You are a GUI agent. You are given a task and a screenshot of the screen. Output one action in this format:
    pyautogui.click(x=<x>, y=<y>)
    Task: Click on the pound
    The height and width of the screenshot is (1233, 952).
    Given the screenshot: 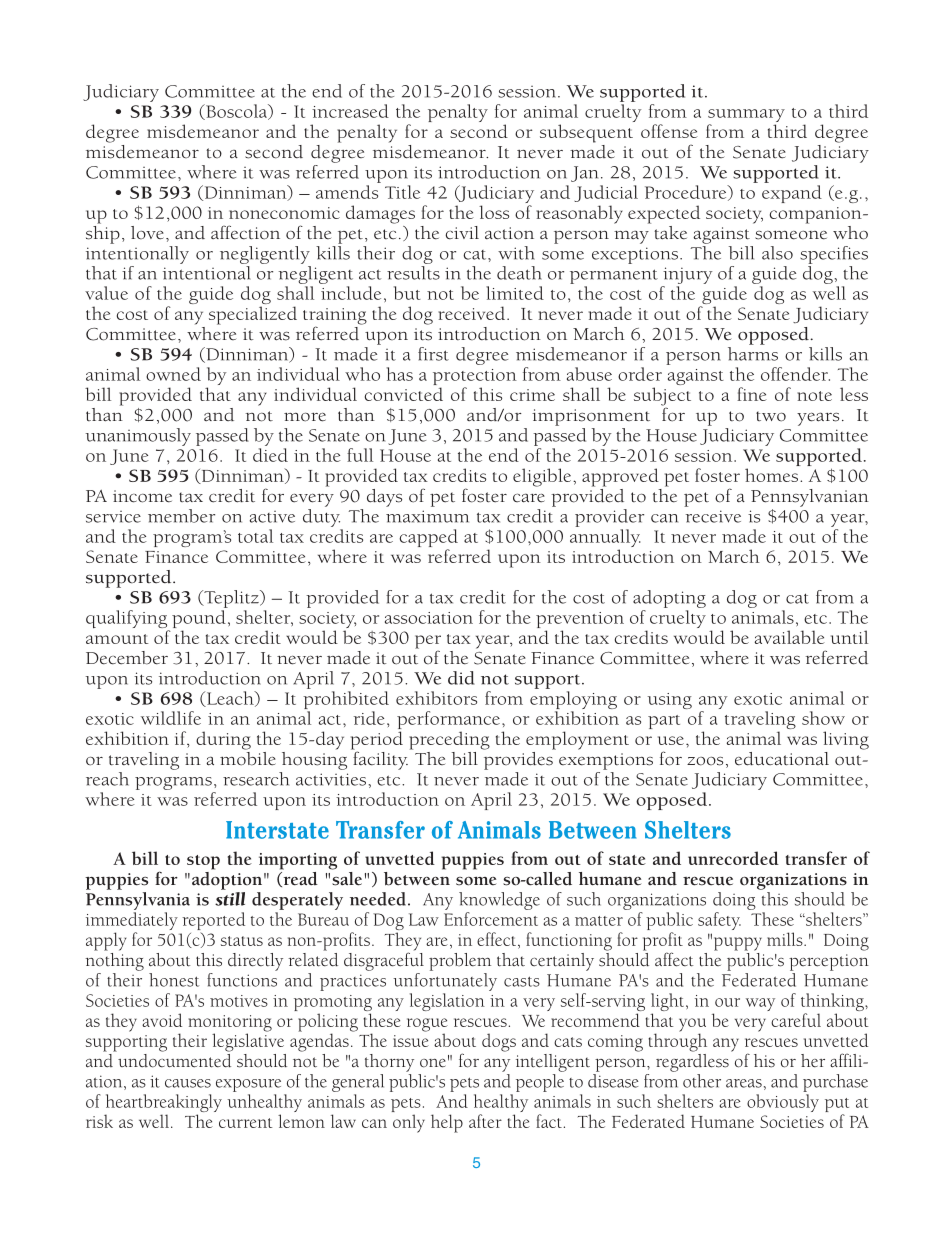 What is the action you would take?
    pyautogui.click(x=199, y=619)
